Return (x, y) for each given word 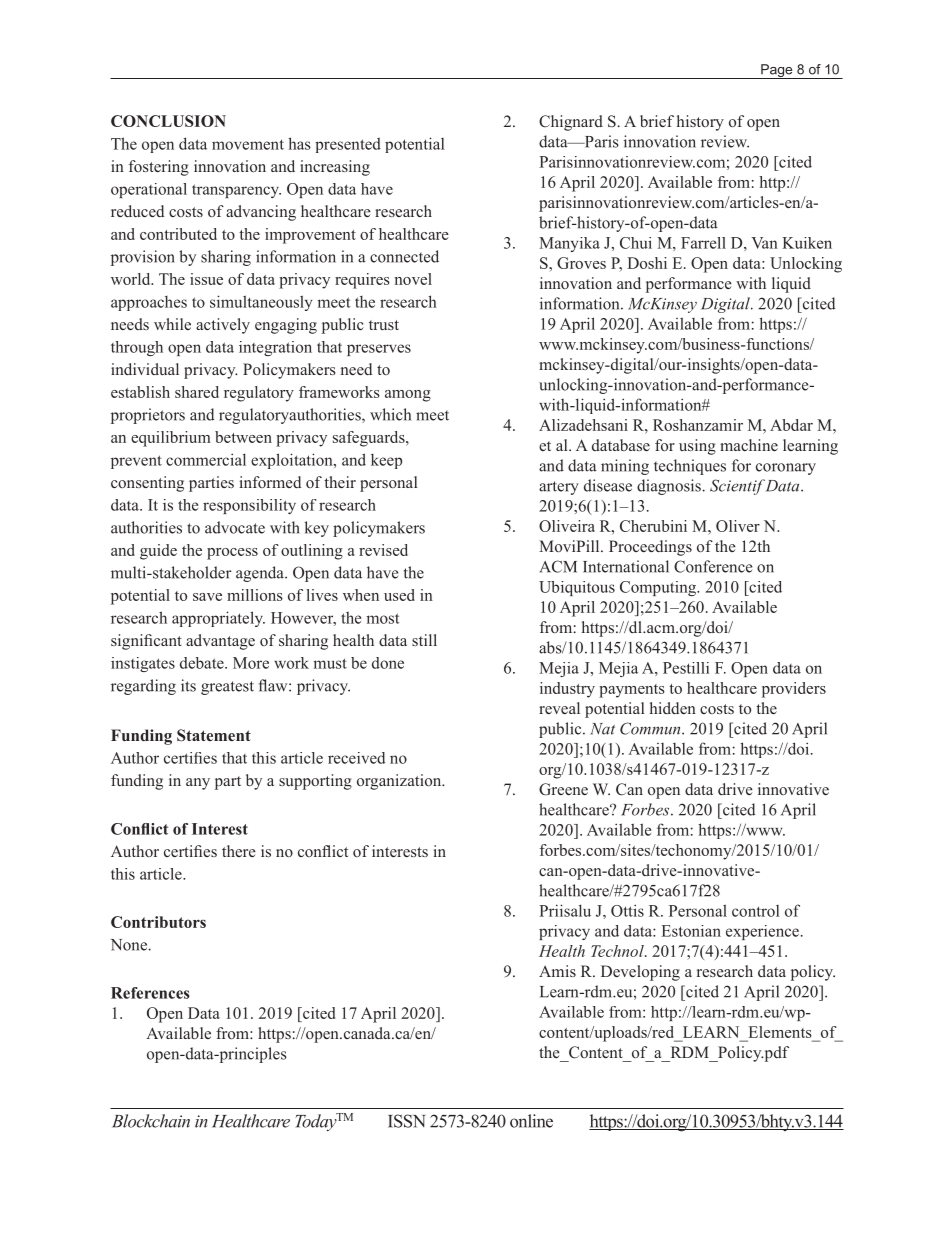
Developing (640, 973)
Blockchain (151, 1121)
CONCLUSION (168, 121)
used (399, 595)
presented (348, 145)
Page (777, 71)
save (207, 597)
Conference (713, 566)
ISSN (407, 1121)
